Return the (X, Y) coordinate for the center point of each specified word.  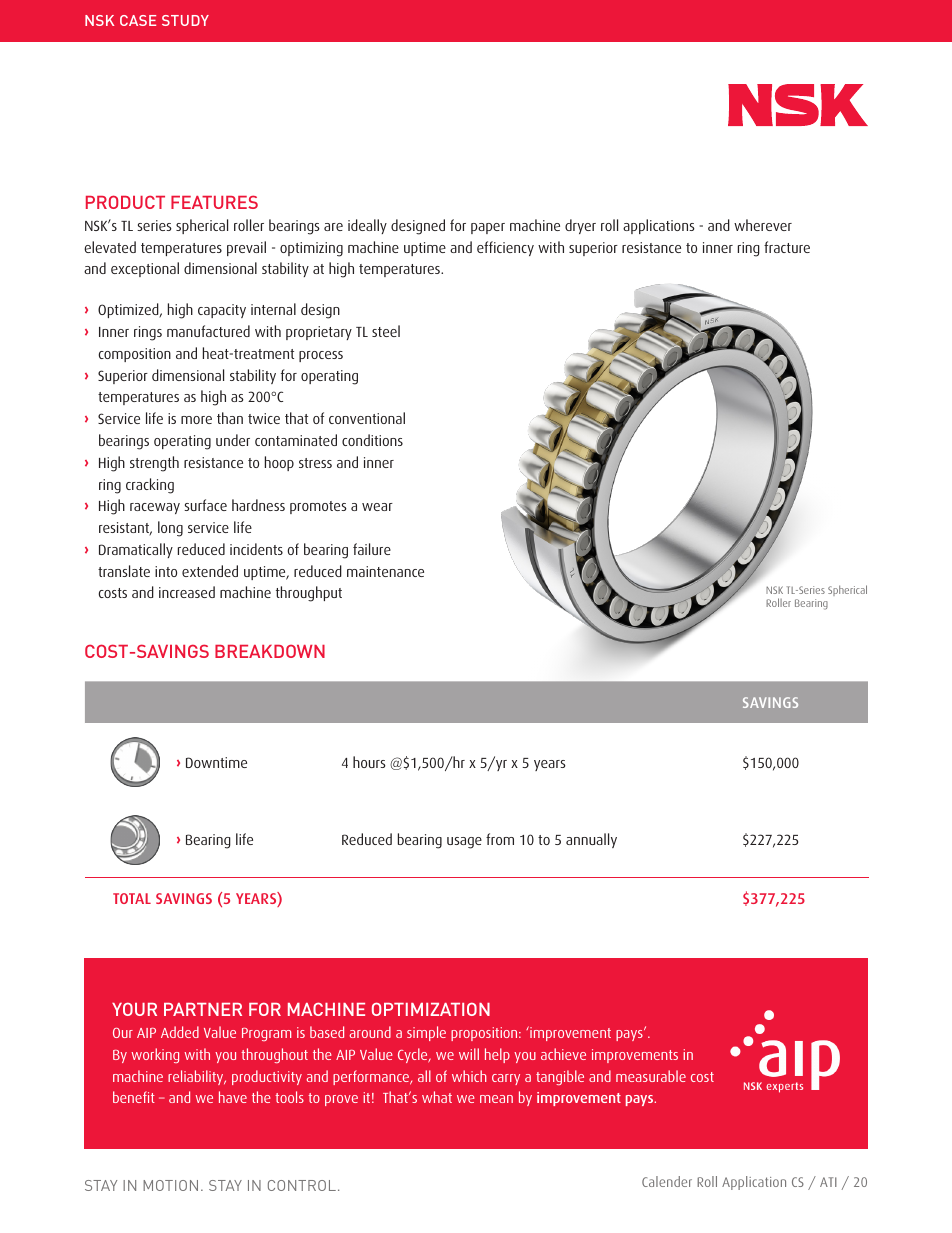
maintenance (385, 571)
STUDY (185, 20)
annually (591, 840)
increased (187, 592)
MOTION (170, 1185)
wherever (763, 225)
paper (488, 228)
